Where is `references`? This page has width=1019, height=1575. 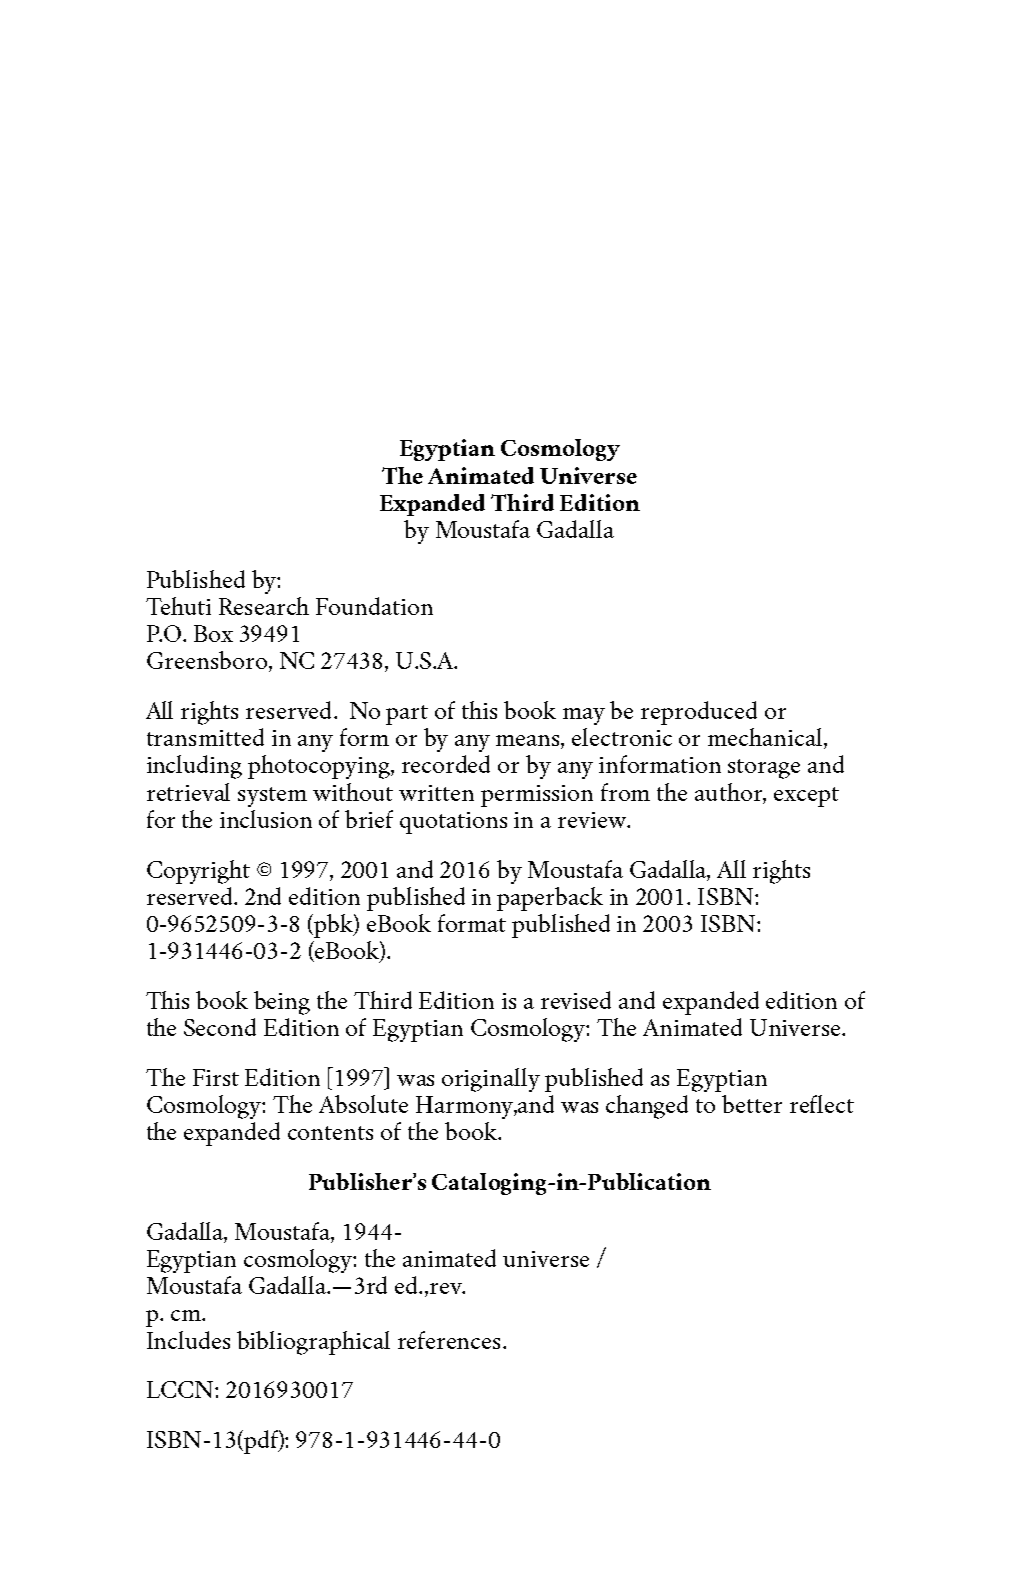
references is located at coordinates (449, 1340).
